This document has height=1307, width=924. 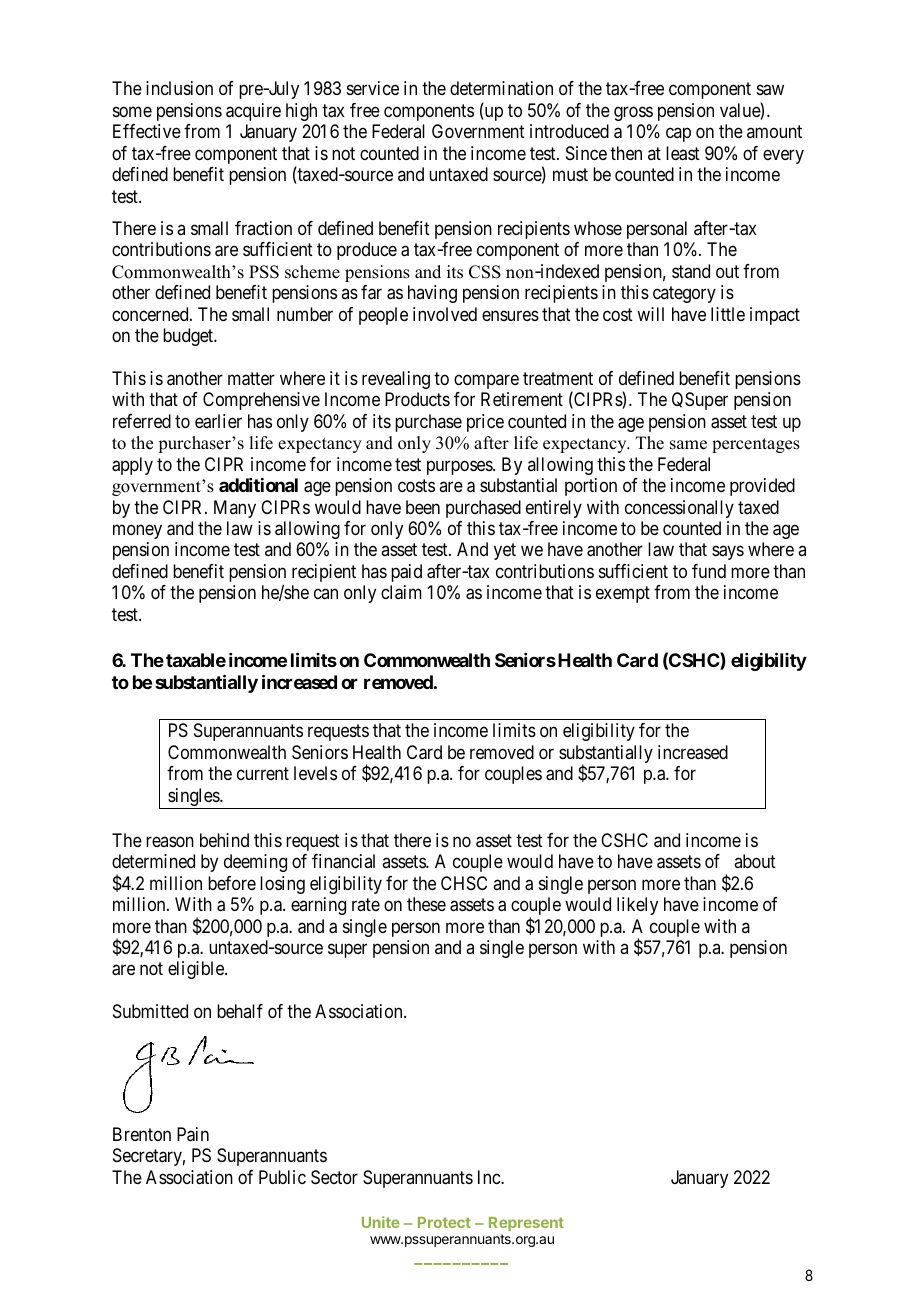 What do you see at coordinates (728, 314) in the document?
I see `little` at bounding box center [728, 314].
